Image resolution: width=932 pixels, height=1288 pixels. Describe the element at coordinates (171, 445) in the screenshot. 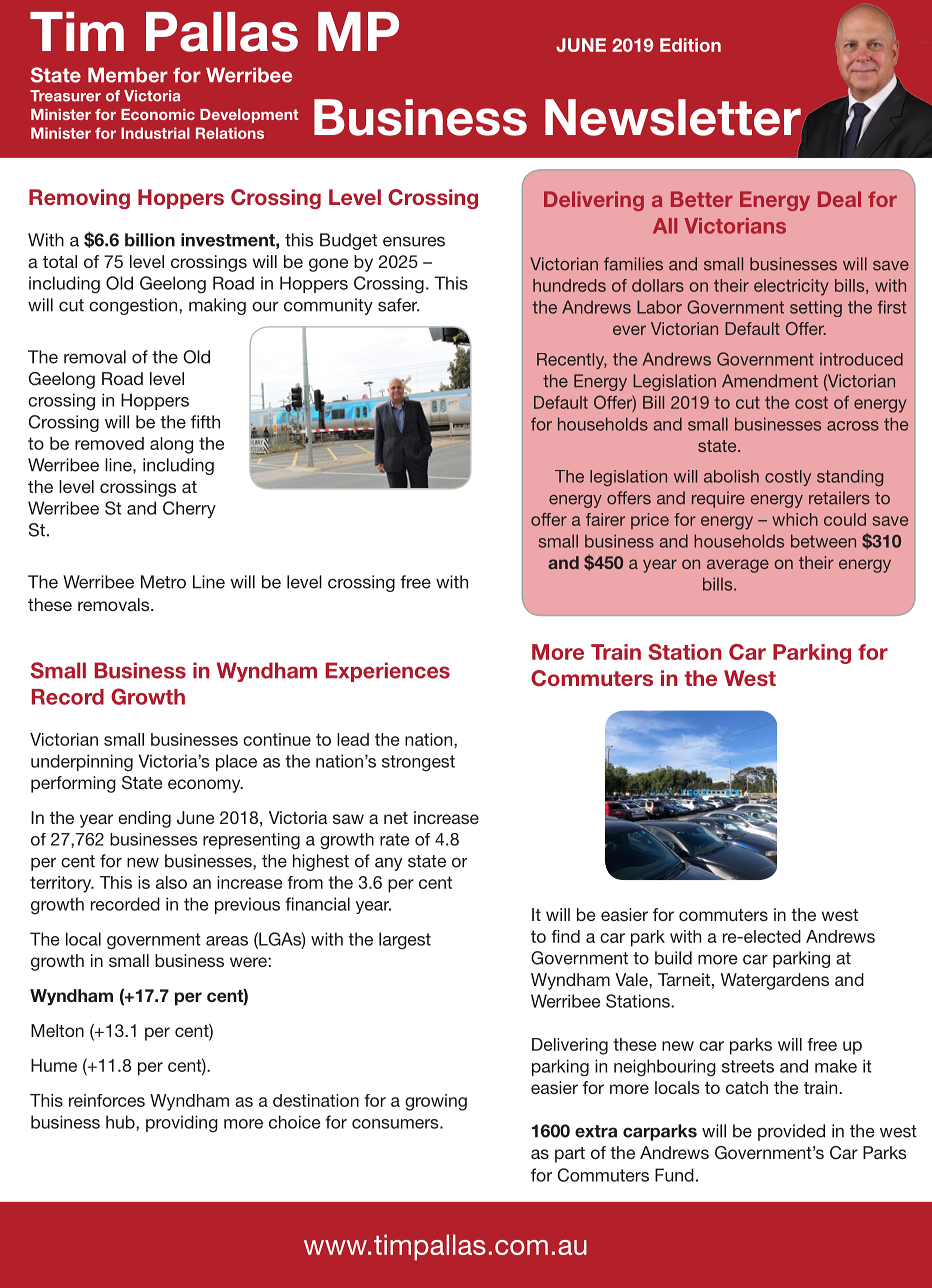

I see `along` at that location.
